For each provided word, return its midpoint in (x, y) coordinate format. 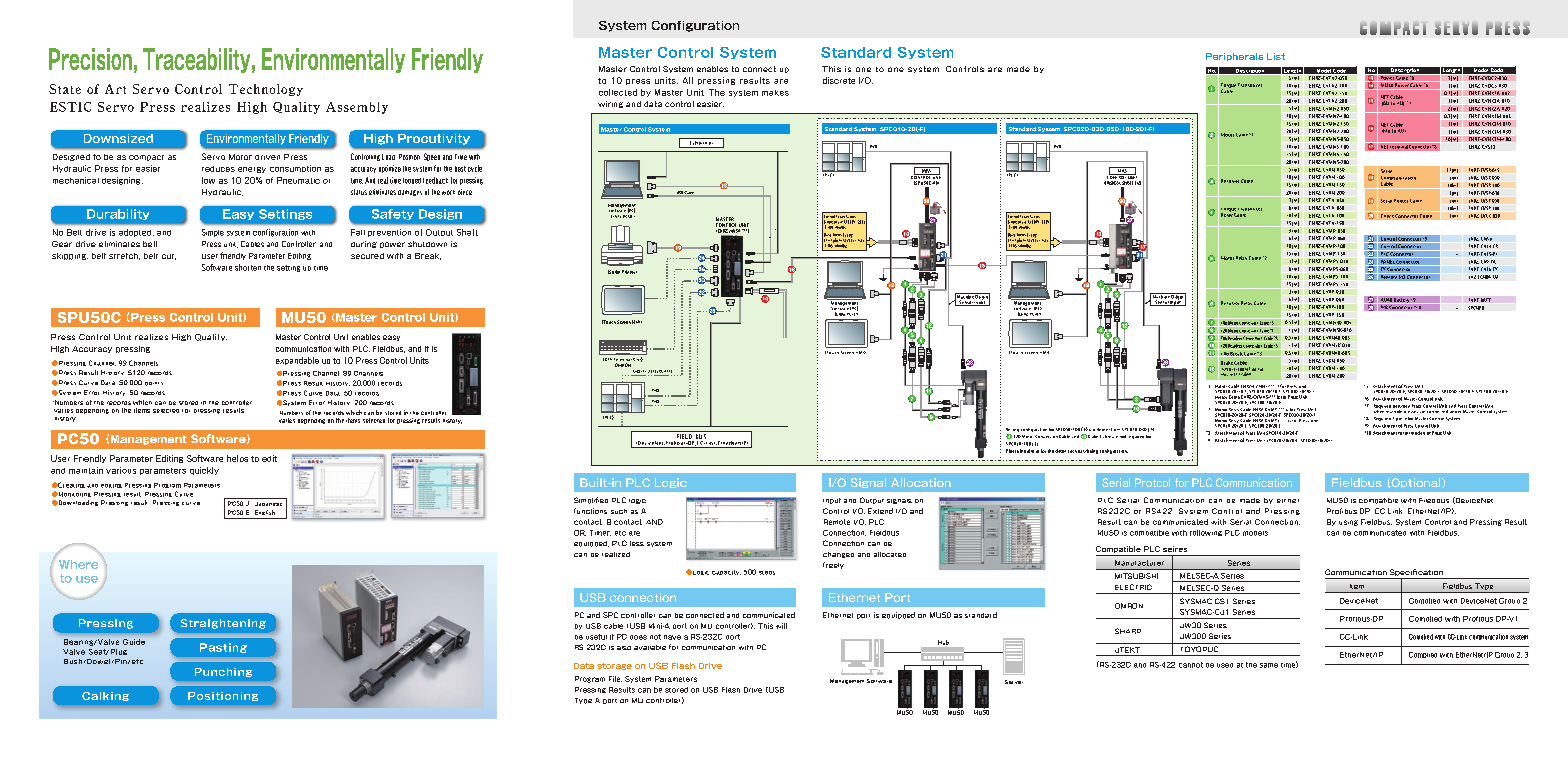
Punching (223, 672)
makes (775, 93)
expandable (297, 361)
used (1225, 665)
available (650, 647)
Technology (266, 90)
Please (1012, 451)
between (1401, 406)
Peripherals (1234, 57)
